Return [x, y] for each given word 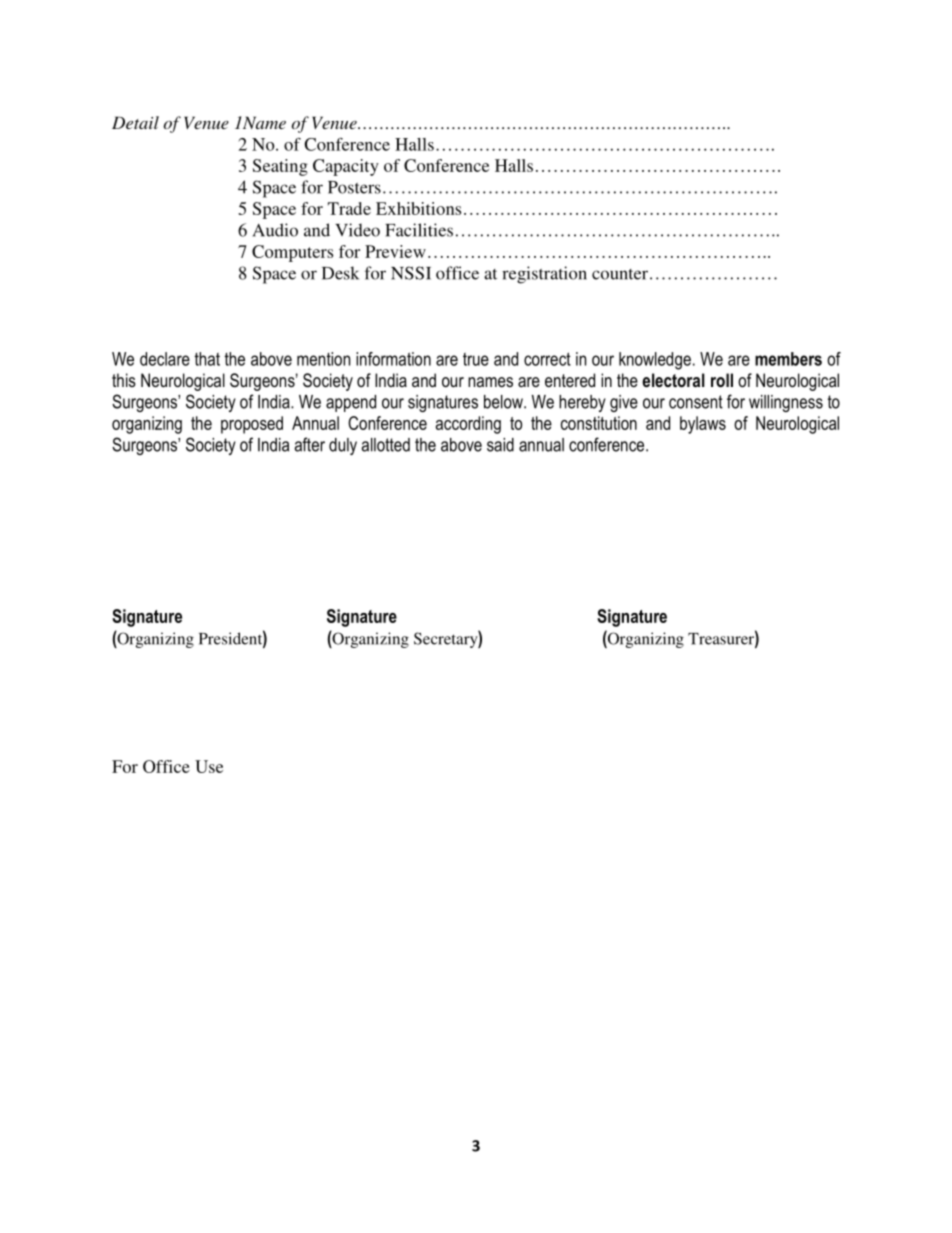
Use [209, 766]
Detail [135, 122]
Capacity [346, 167]
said [500, 445]
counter [620, 274]
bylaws [703, 425]
